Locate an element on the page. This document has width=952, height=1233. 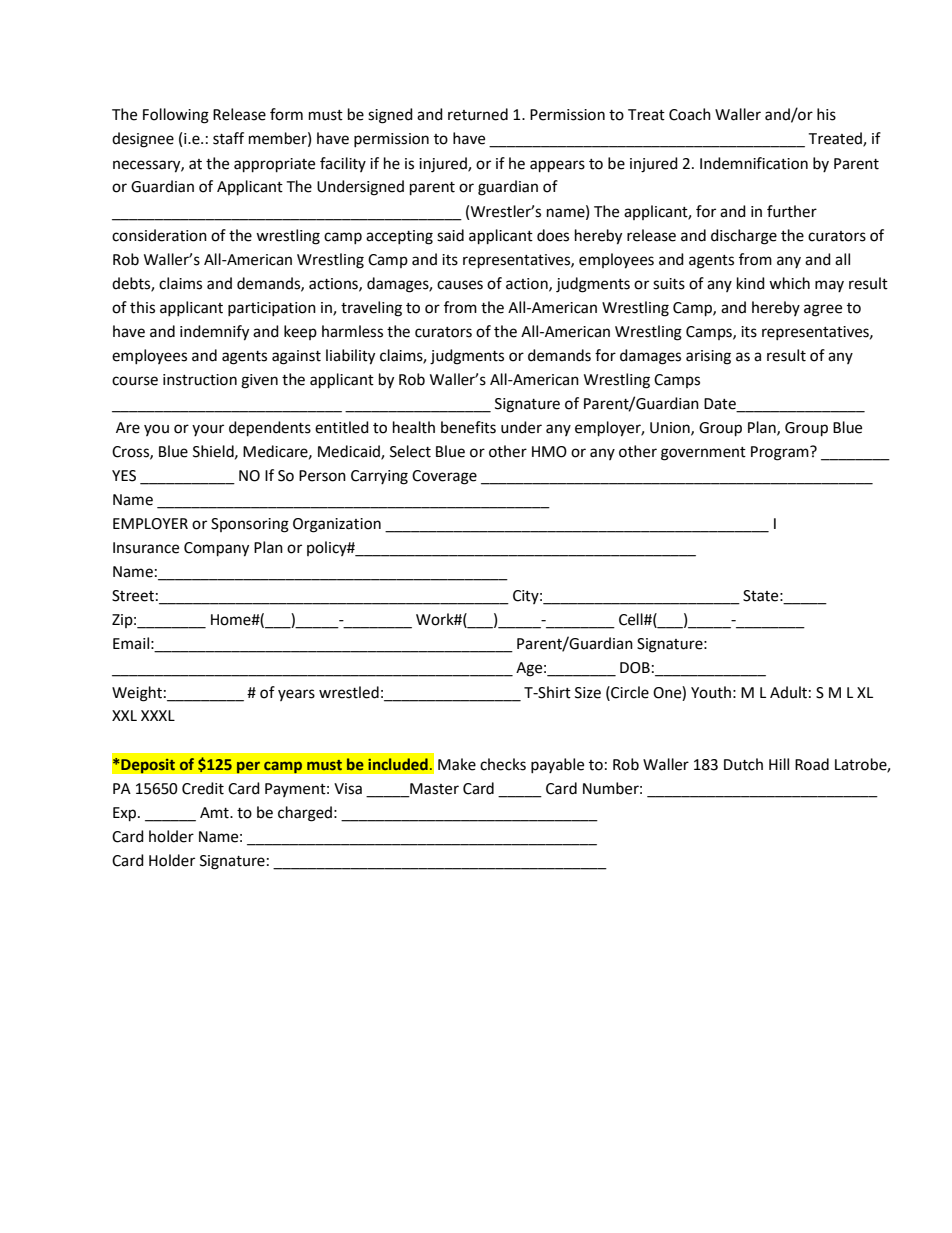
staff is located at coordinates (228, 138).
